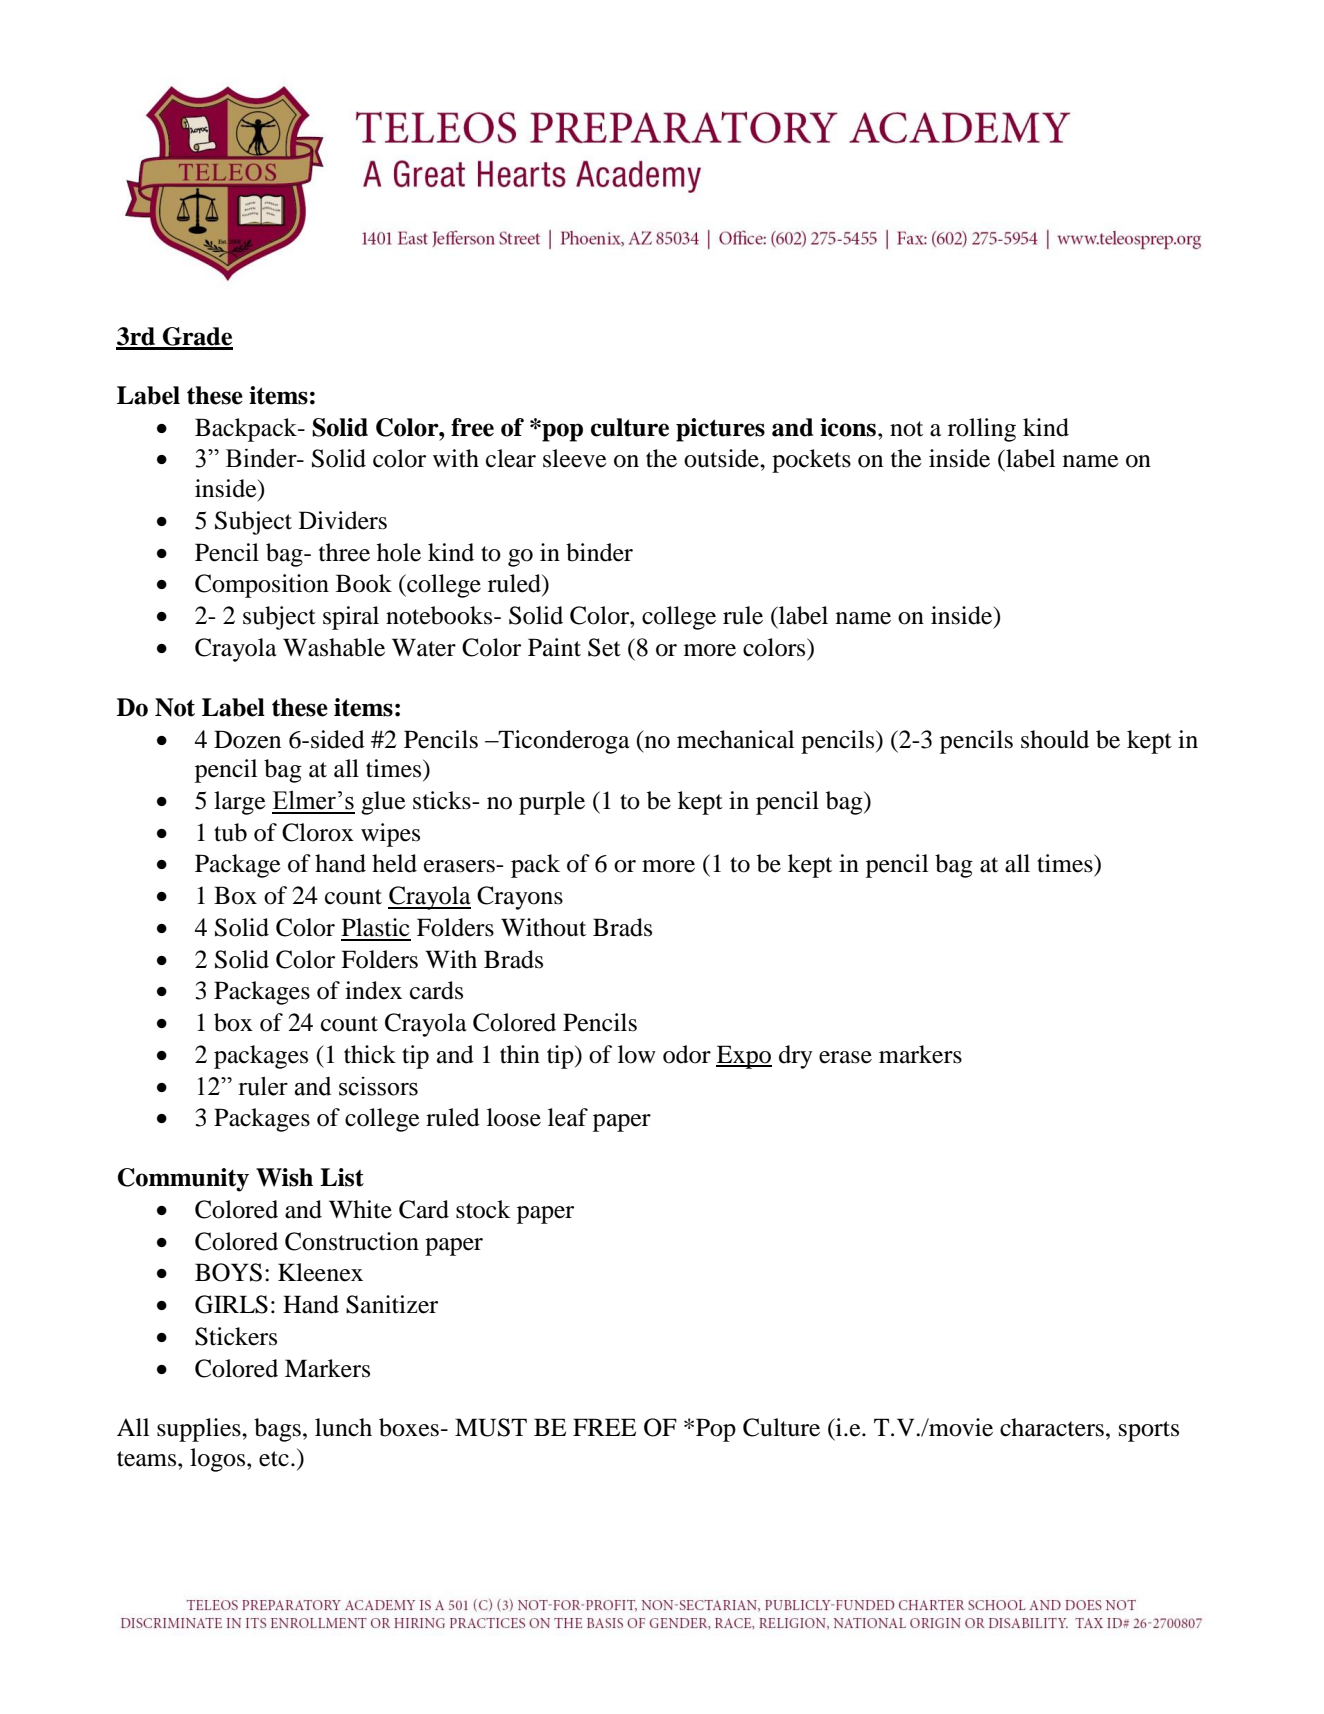  I want to click on Set, so click(604, 647).
